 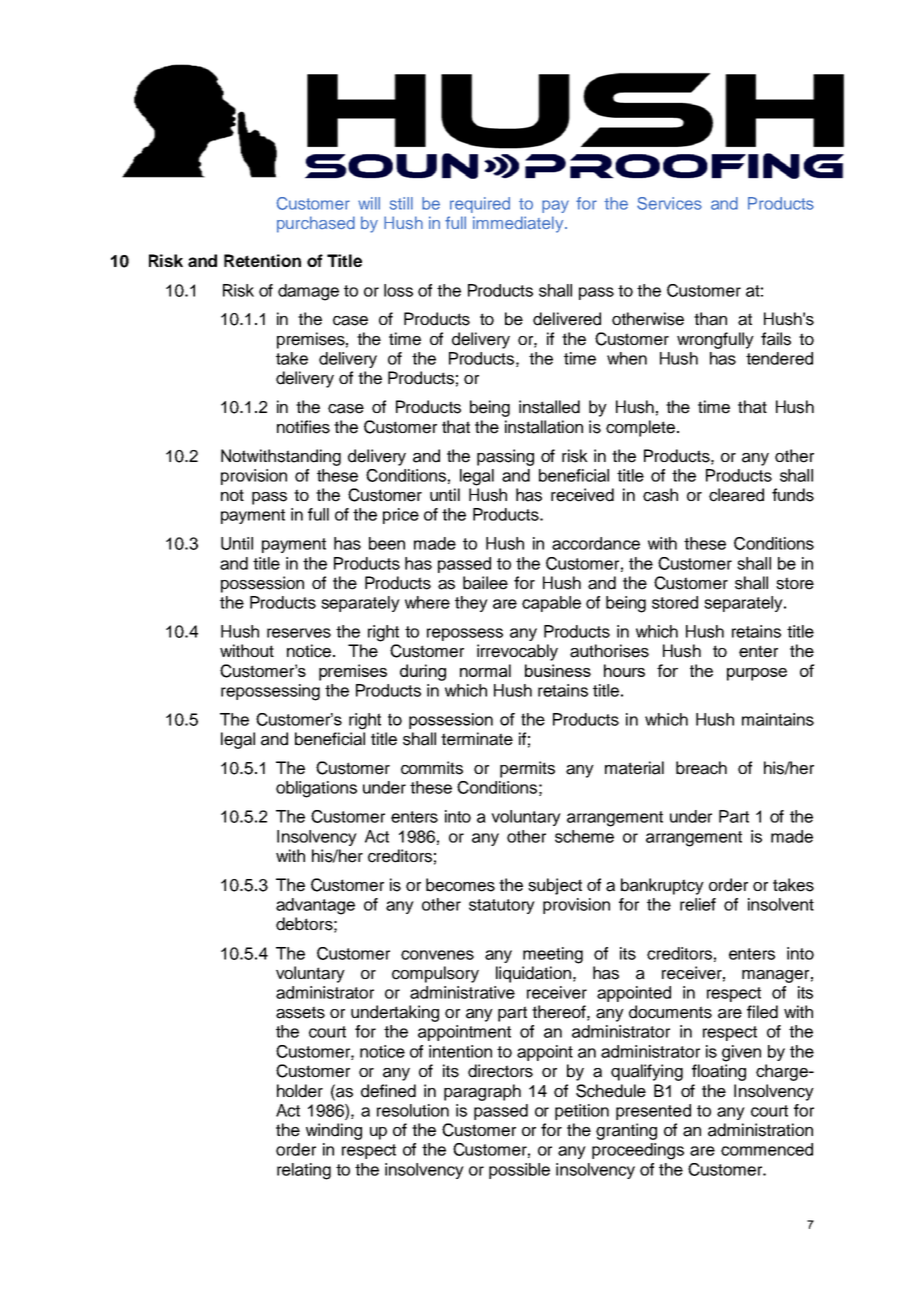 What do you see at coordinates (544, 427) in the screenshot?
I see `installation` at bounding box center [544, 427].
